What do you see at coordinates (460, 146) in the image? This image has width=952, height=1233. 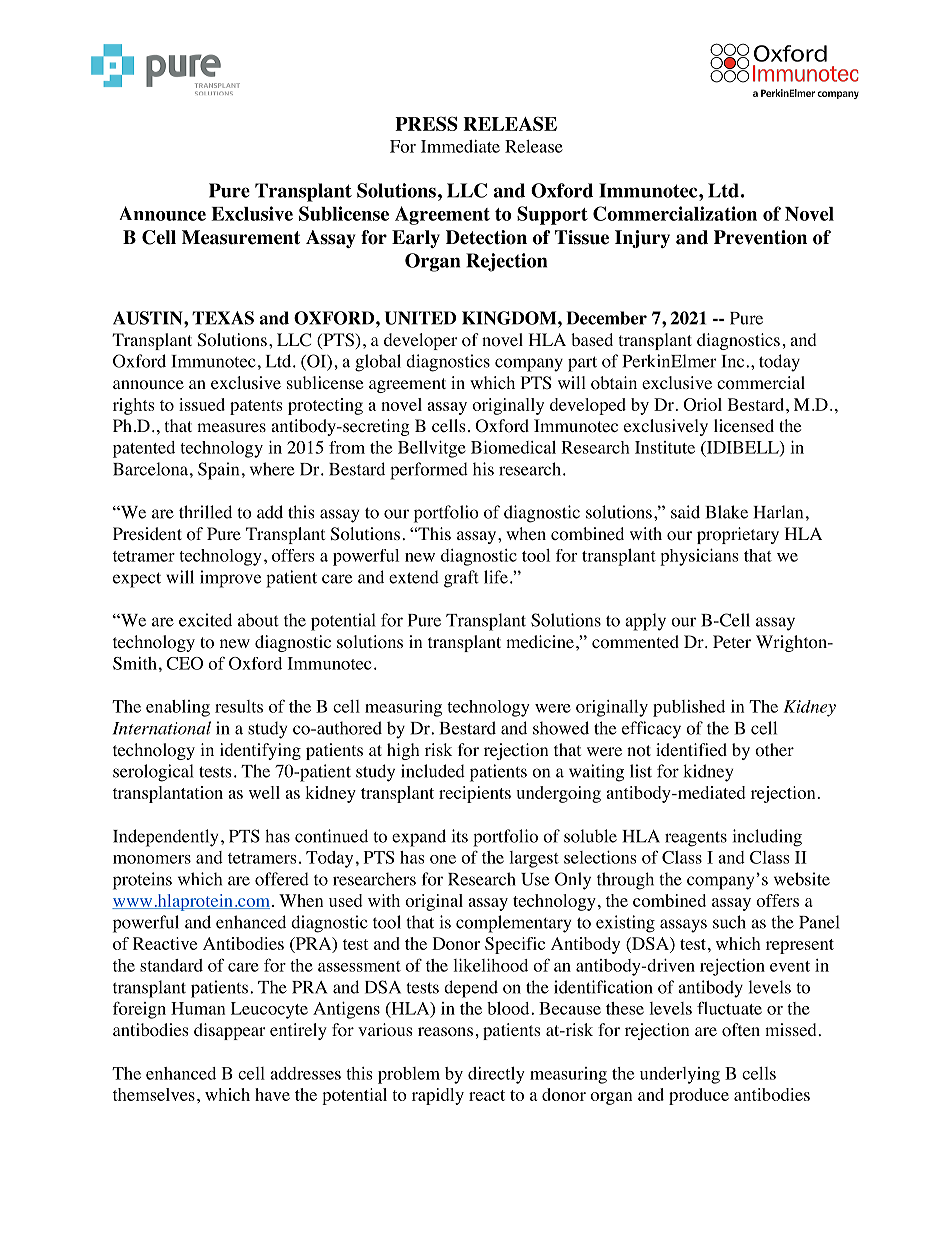 I see `Immediate` at bounding box center [460, 146].
